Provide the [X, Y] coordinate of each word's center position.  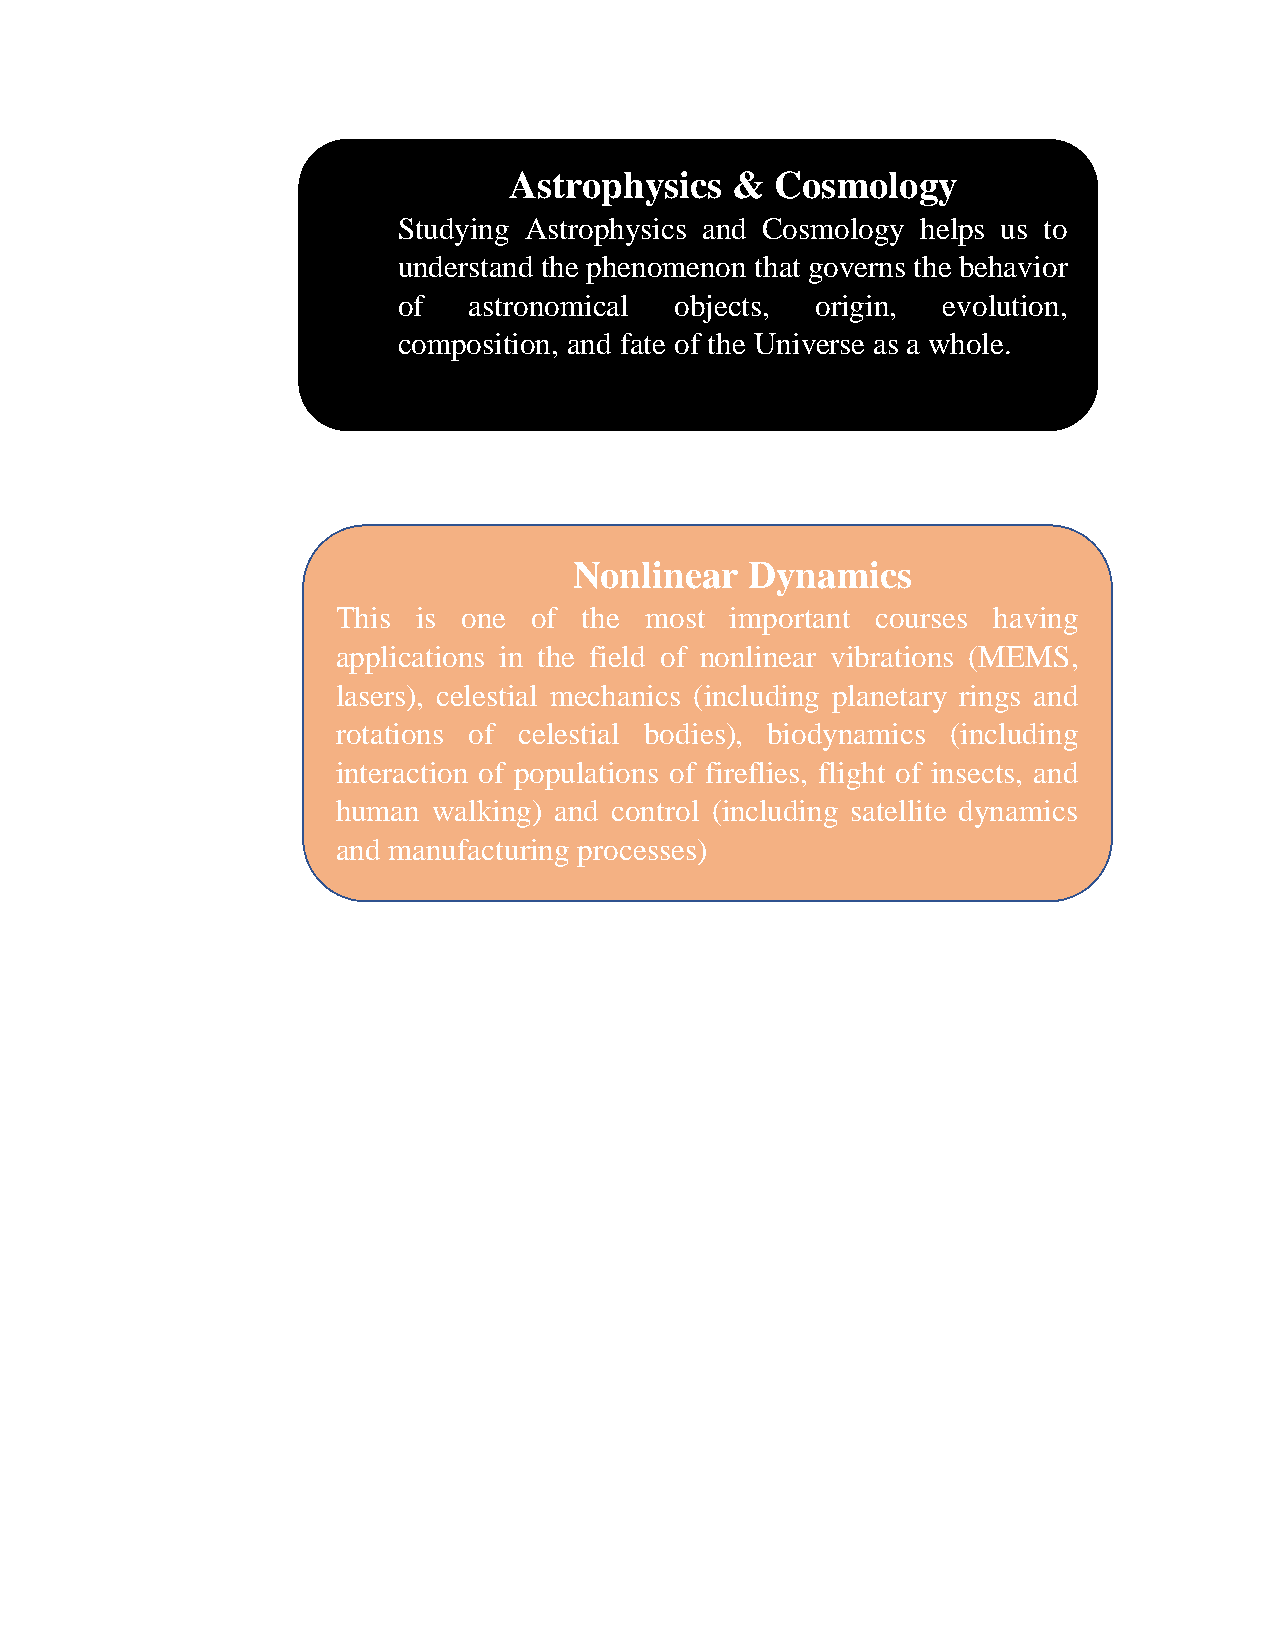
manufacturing [478, 853]
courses [921, 621]
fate [643, 343]
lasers [372, 695]
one [483, 621]
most [675, 619]
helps [952, 232]
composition [476, 347]
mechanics [615, 695]
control [655, 810]
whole [968, 343]
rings [989, 699]
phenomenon [666, 270]
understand [466, 266]
